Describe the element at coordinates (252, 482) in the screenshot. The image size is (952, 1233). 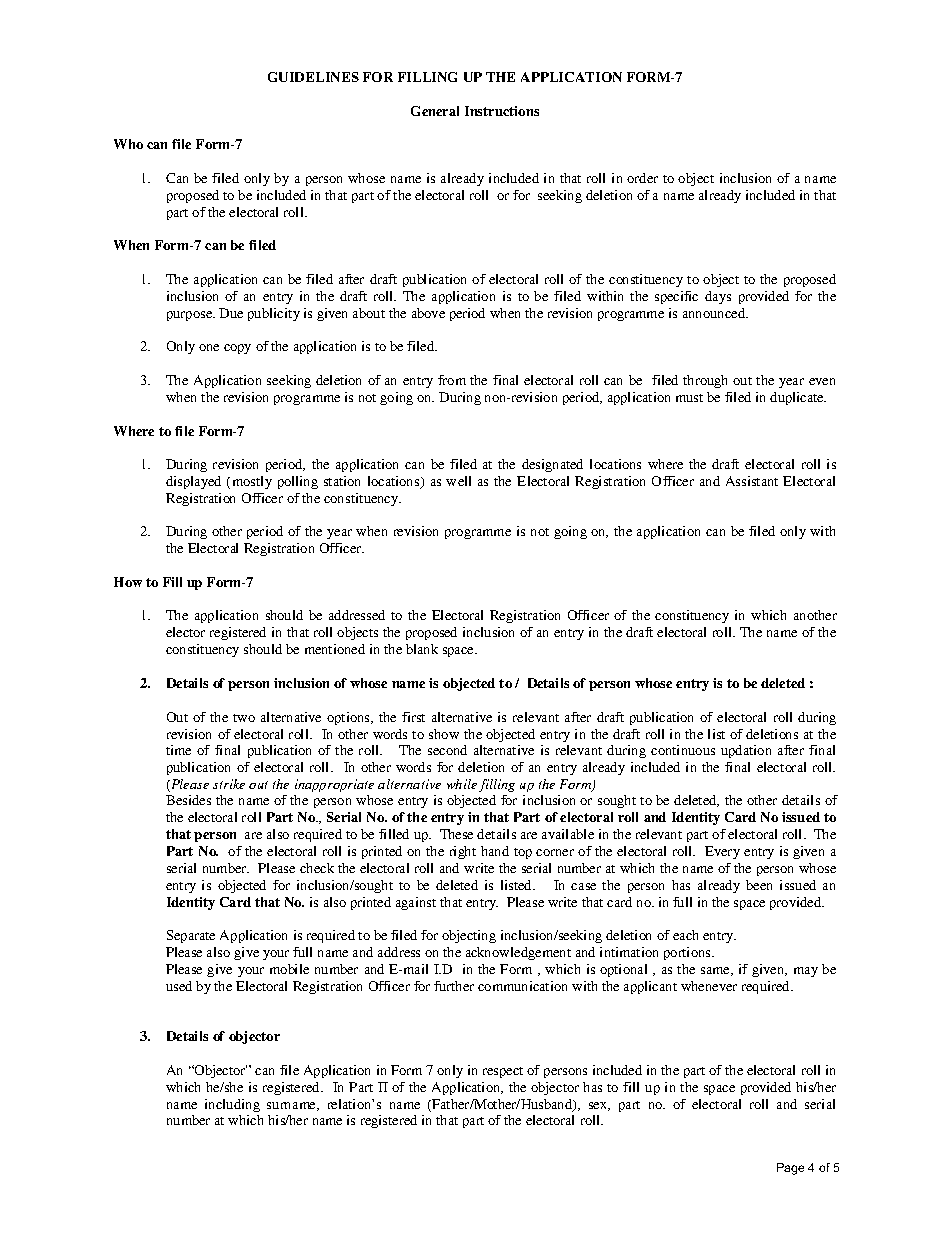
I see `mostly` at that location.
